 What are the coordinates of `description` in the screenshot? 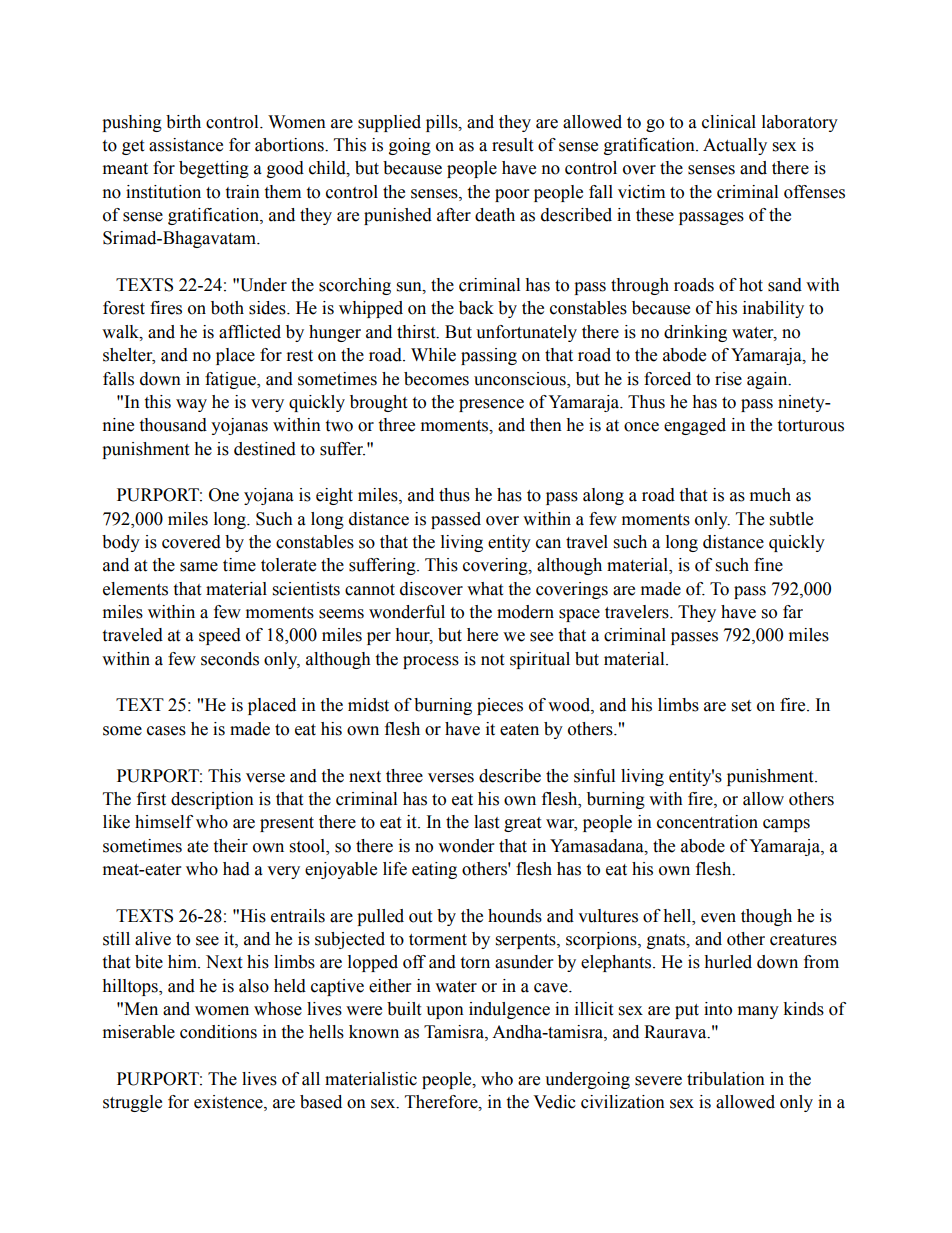 It's located at (212, 800).
